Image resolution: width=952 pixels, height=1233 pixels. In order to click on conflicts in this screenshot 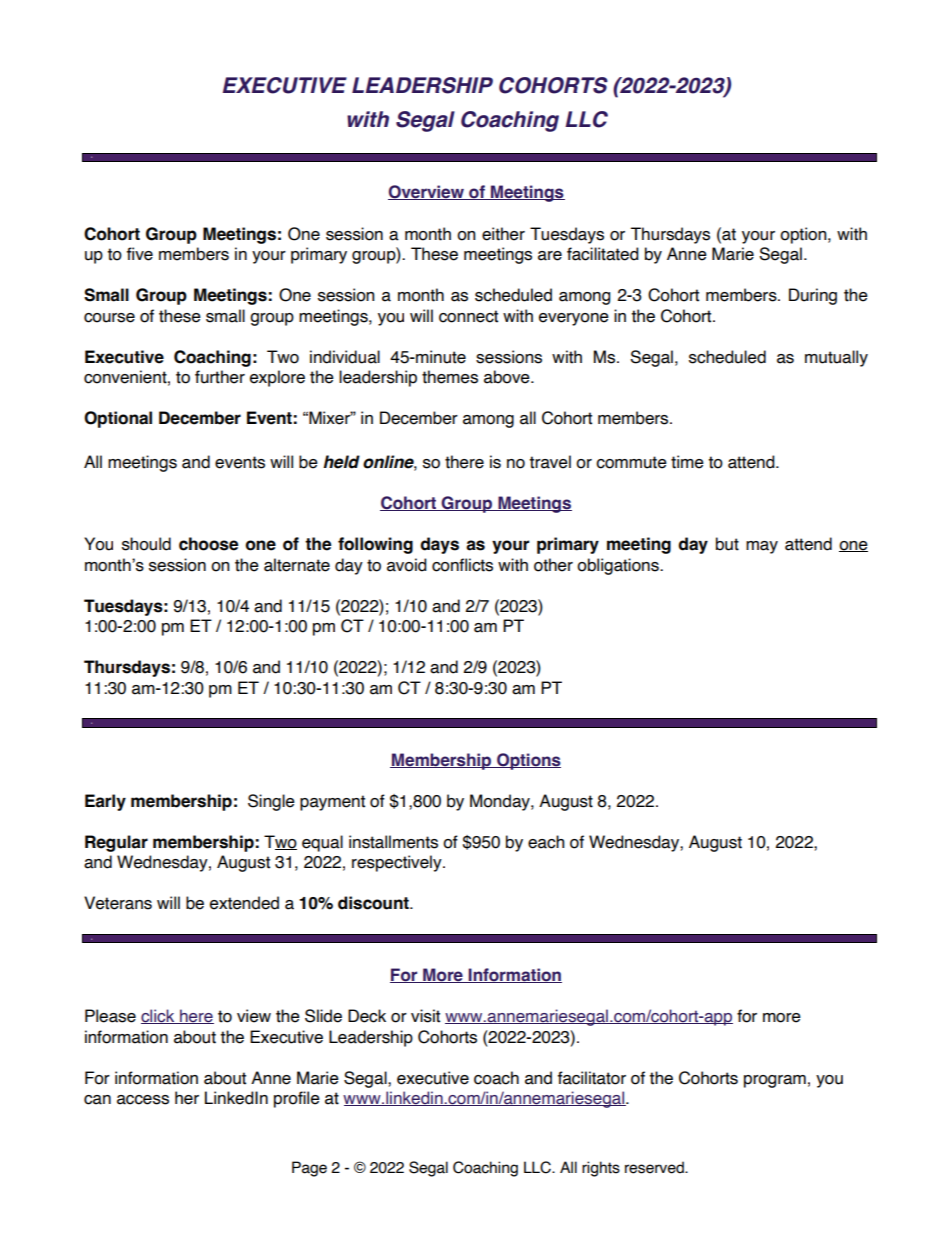, I will do `click(462, 565)`.
